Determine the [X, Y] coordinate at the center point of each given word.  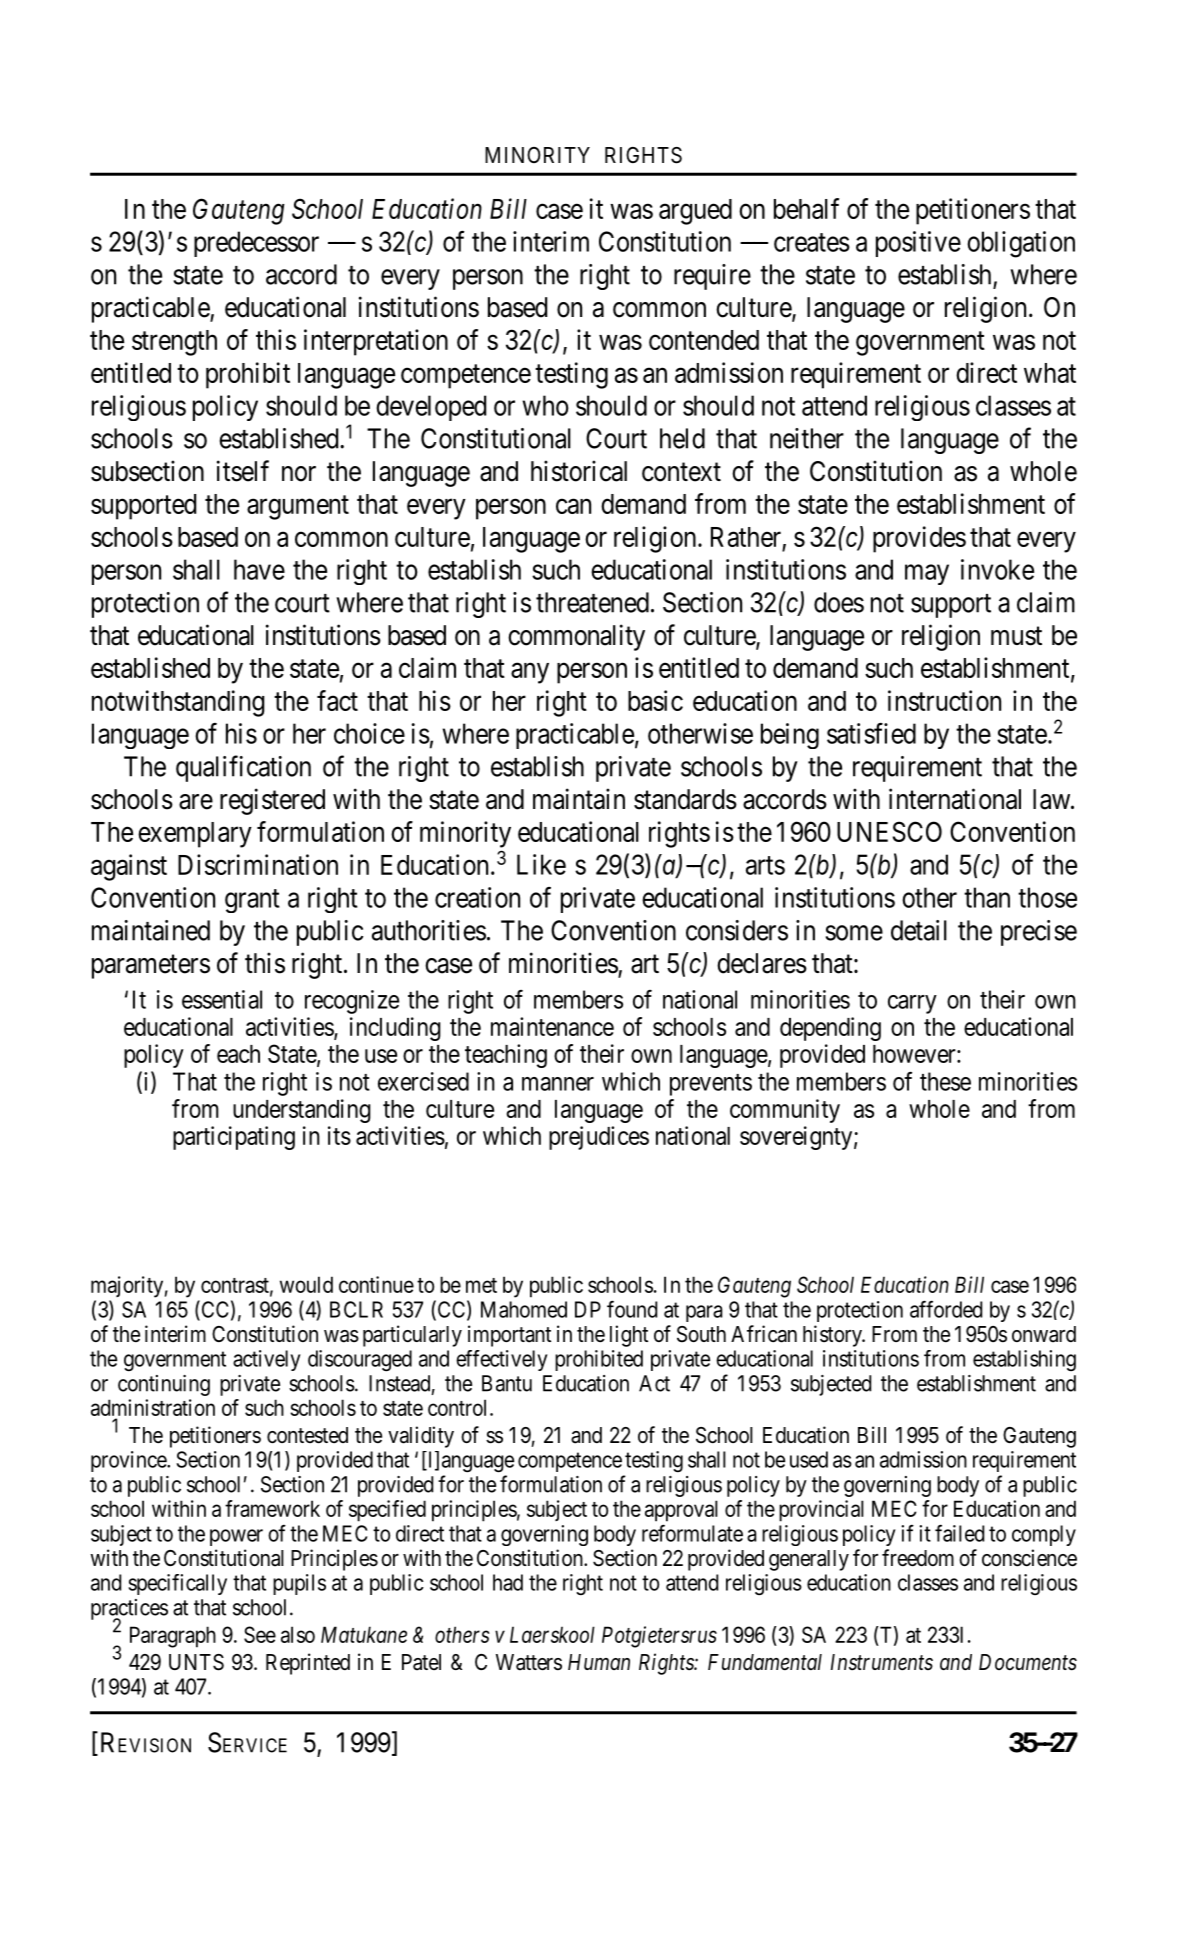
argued [695, 212]
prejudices [599, 1138]
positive [918, 244]
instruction [944, 700]
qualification [243, 768]
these [945, 1081]
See [260, 1634]
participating [234, 1138]
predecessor [256, 244]
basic [655, 700]
